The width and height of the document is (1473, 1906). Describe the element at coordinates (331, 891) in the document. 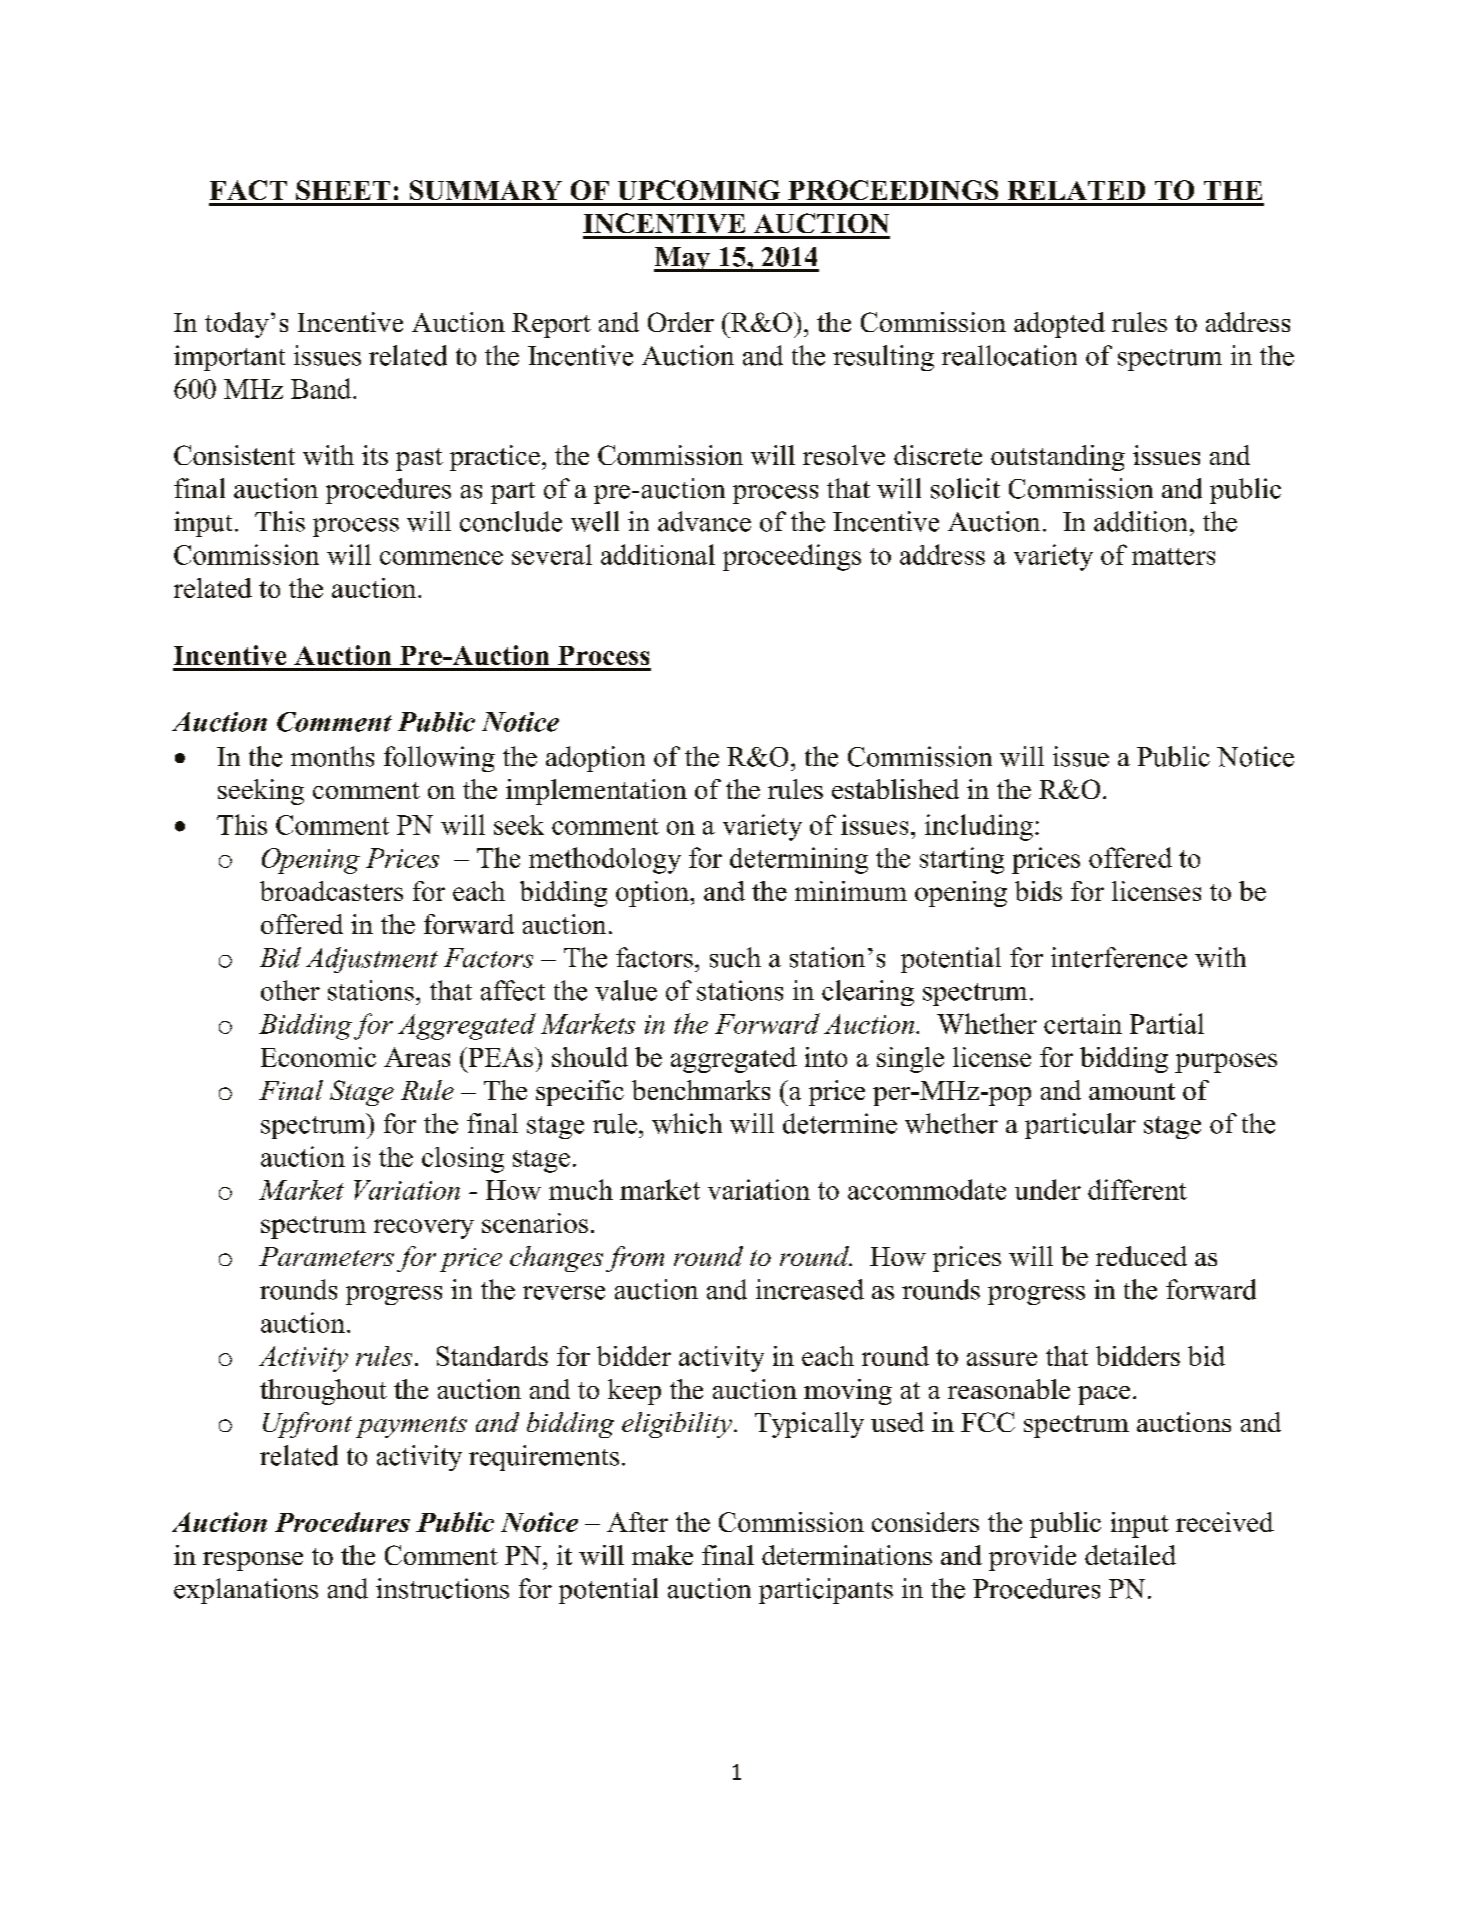

I see `broadcasters` at that location.
